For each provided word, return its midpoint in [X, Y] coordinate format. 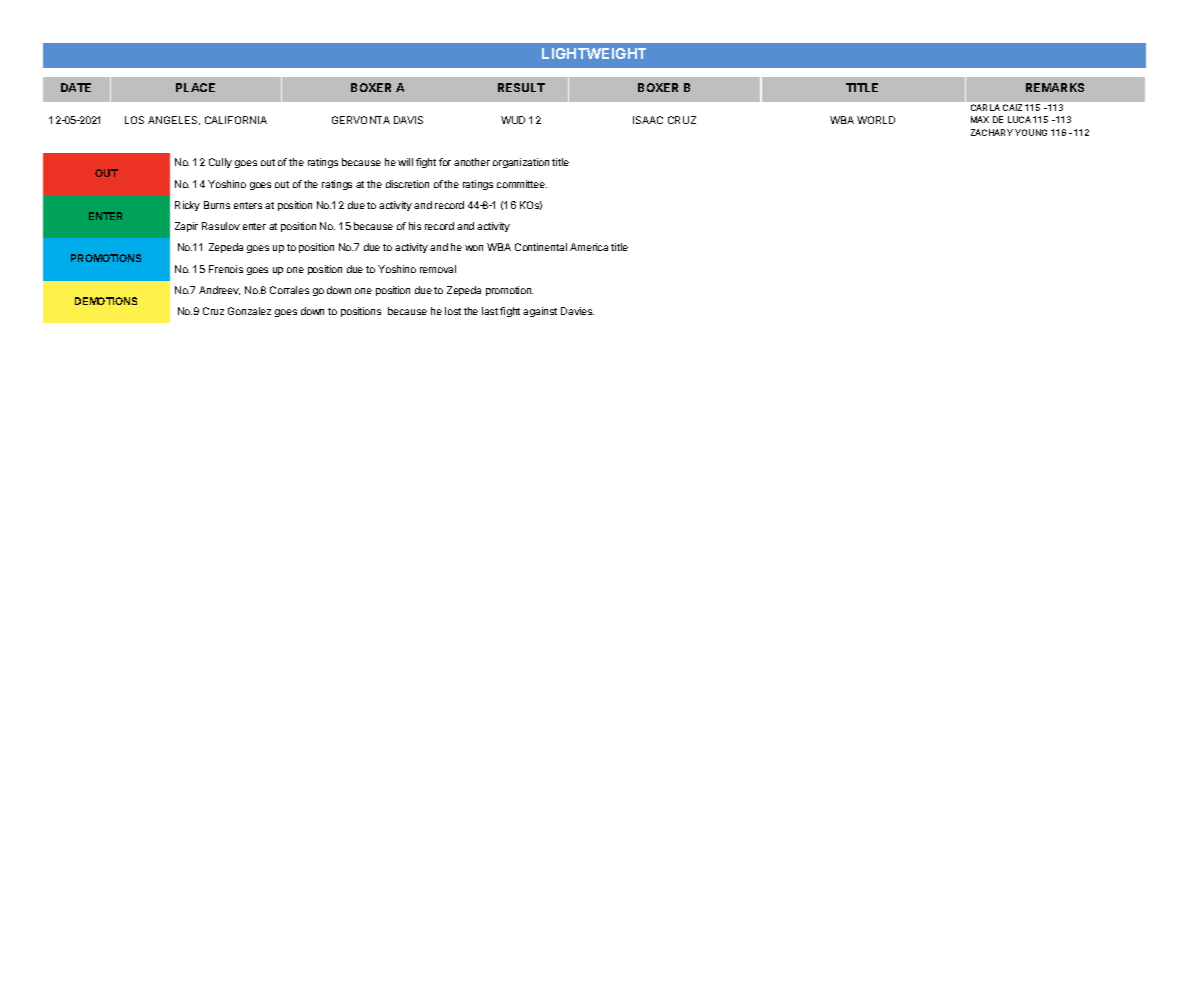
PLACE [195, 87]
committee [522, 184]
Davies [577, 311]
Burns [217, 205]
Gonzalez [249, 311]
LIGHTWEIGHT [594, 53]
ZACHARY [992, 132]
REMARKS [1055, 87]
